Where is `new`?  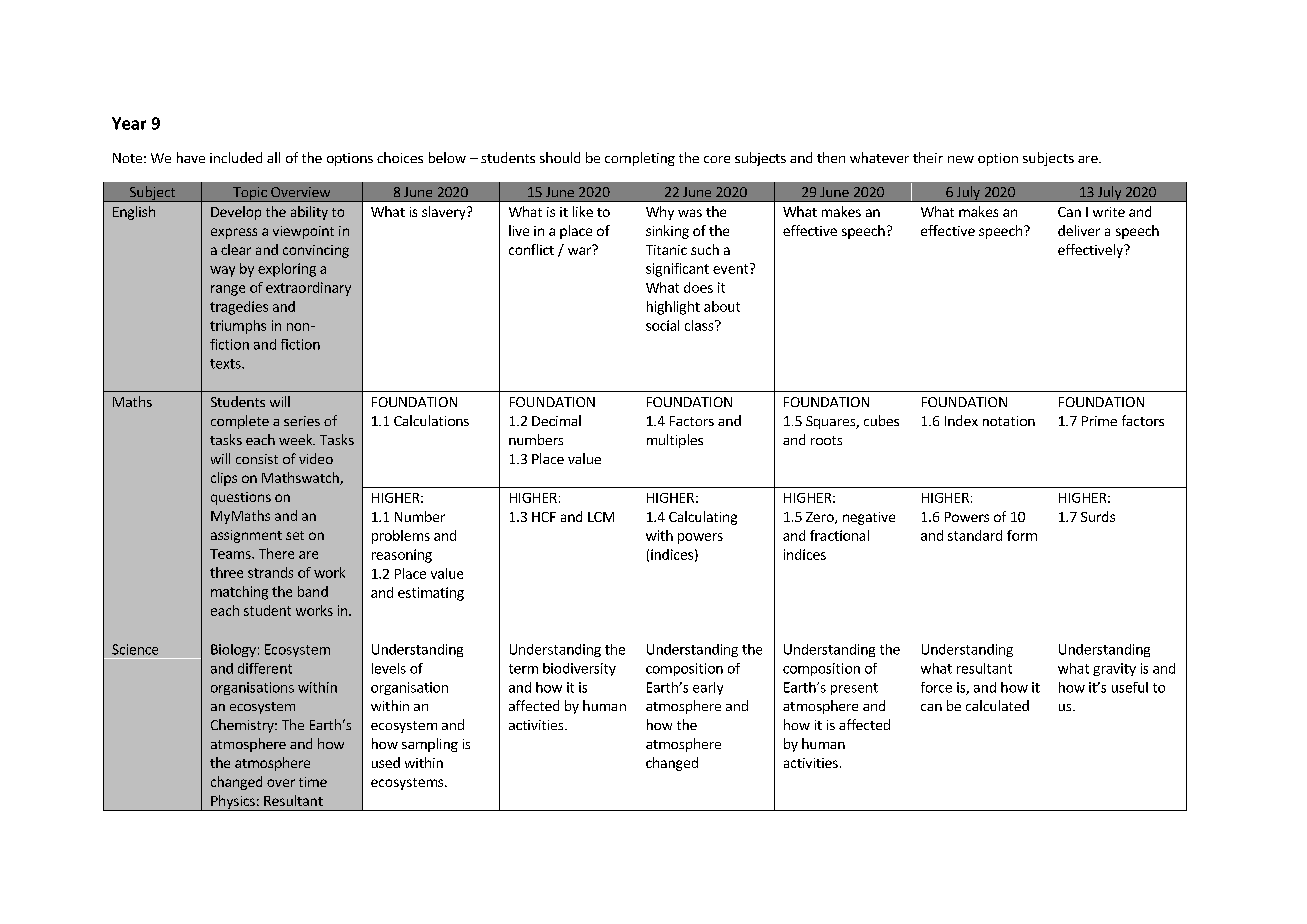
new is located at coordinates (961, 159).
